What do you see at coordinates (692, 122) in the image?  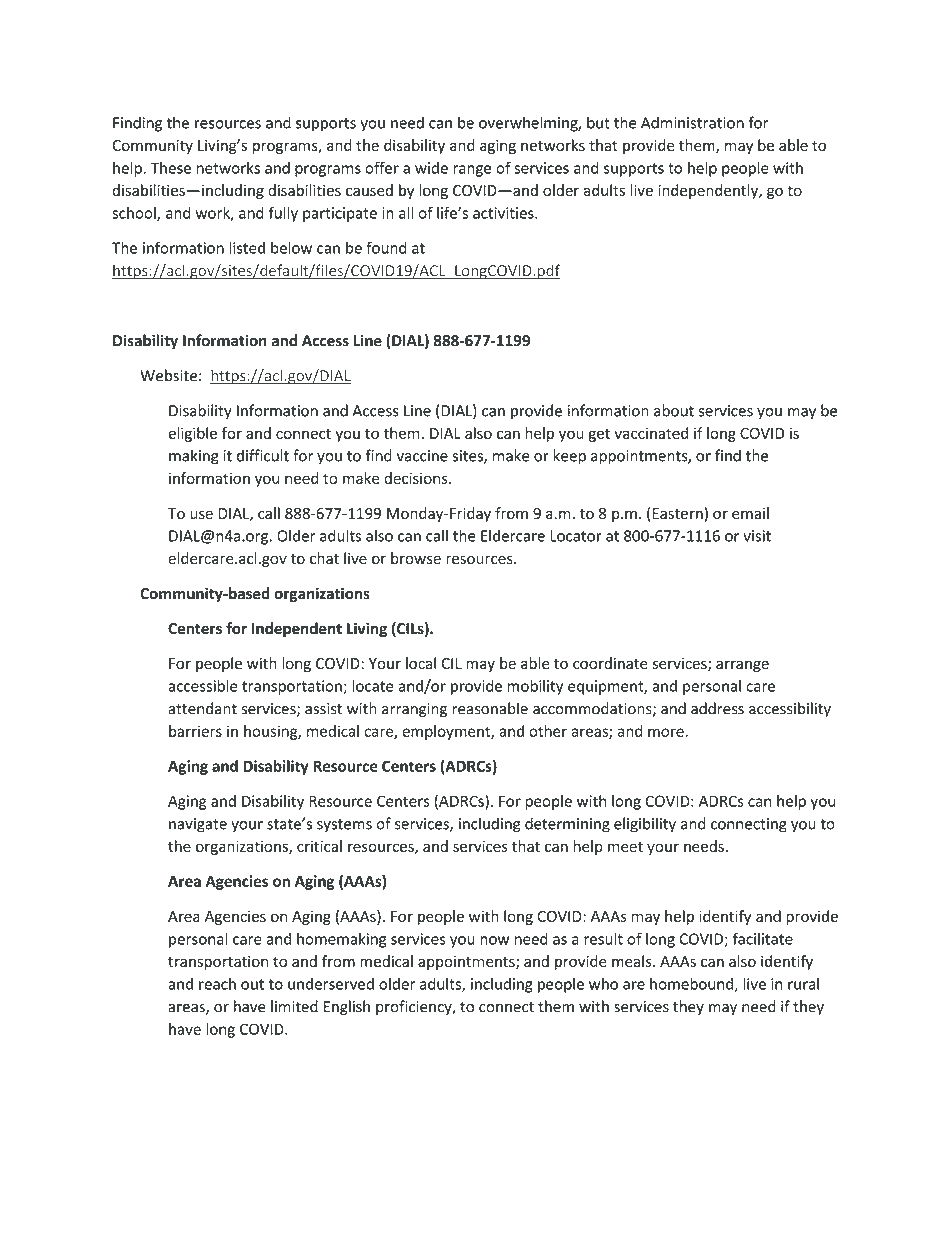 I see `Administration` at bounding box center [692, 122].
